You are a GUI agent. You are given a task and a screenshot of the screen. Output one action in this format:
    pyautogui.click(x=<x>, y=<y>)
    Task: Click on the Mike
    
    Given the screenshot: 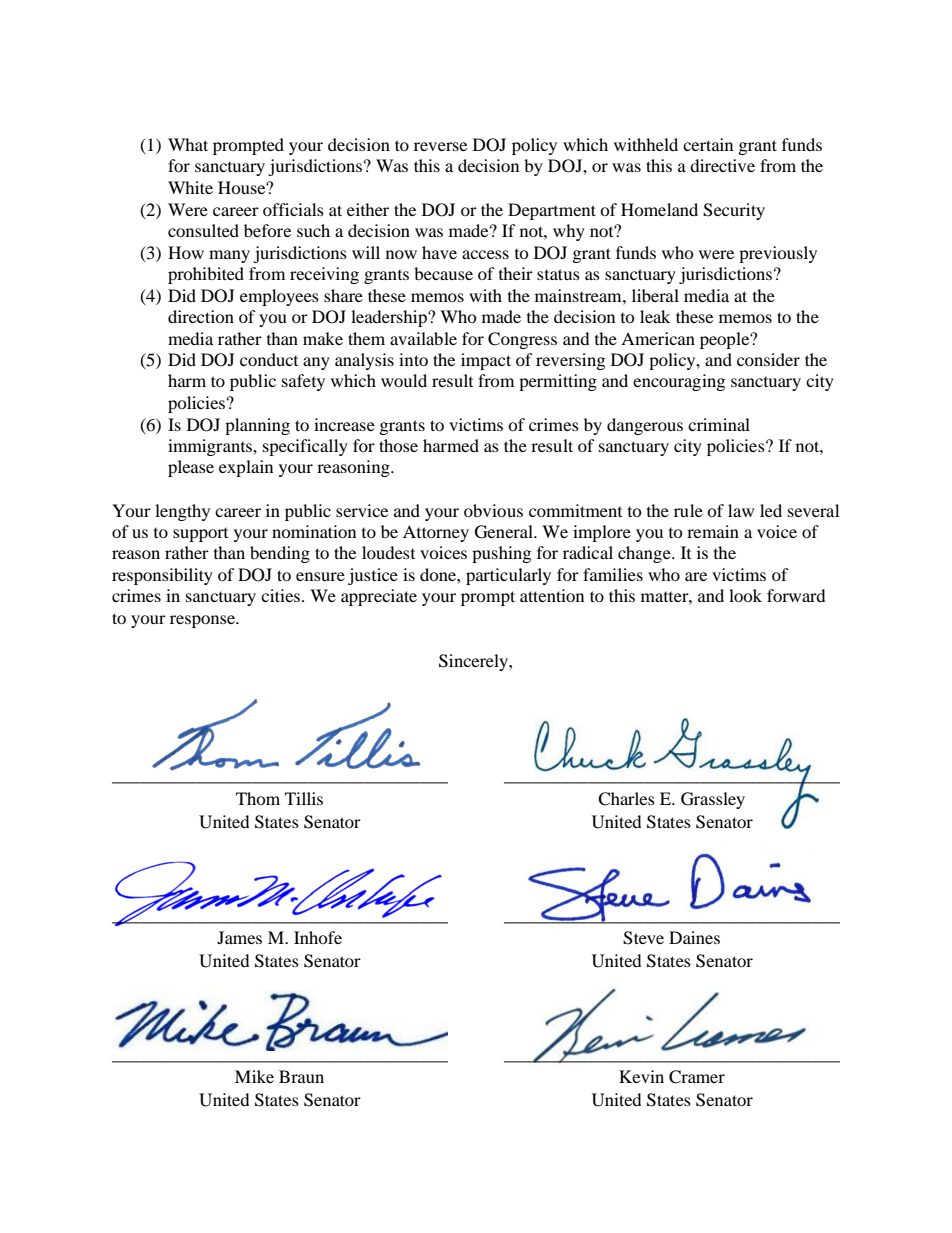 What is the action you would take?
    pyautogui.click(x=254, y=1076)
